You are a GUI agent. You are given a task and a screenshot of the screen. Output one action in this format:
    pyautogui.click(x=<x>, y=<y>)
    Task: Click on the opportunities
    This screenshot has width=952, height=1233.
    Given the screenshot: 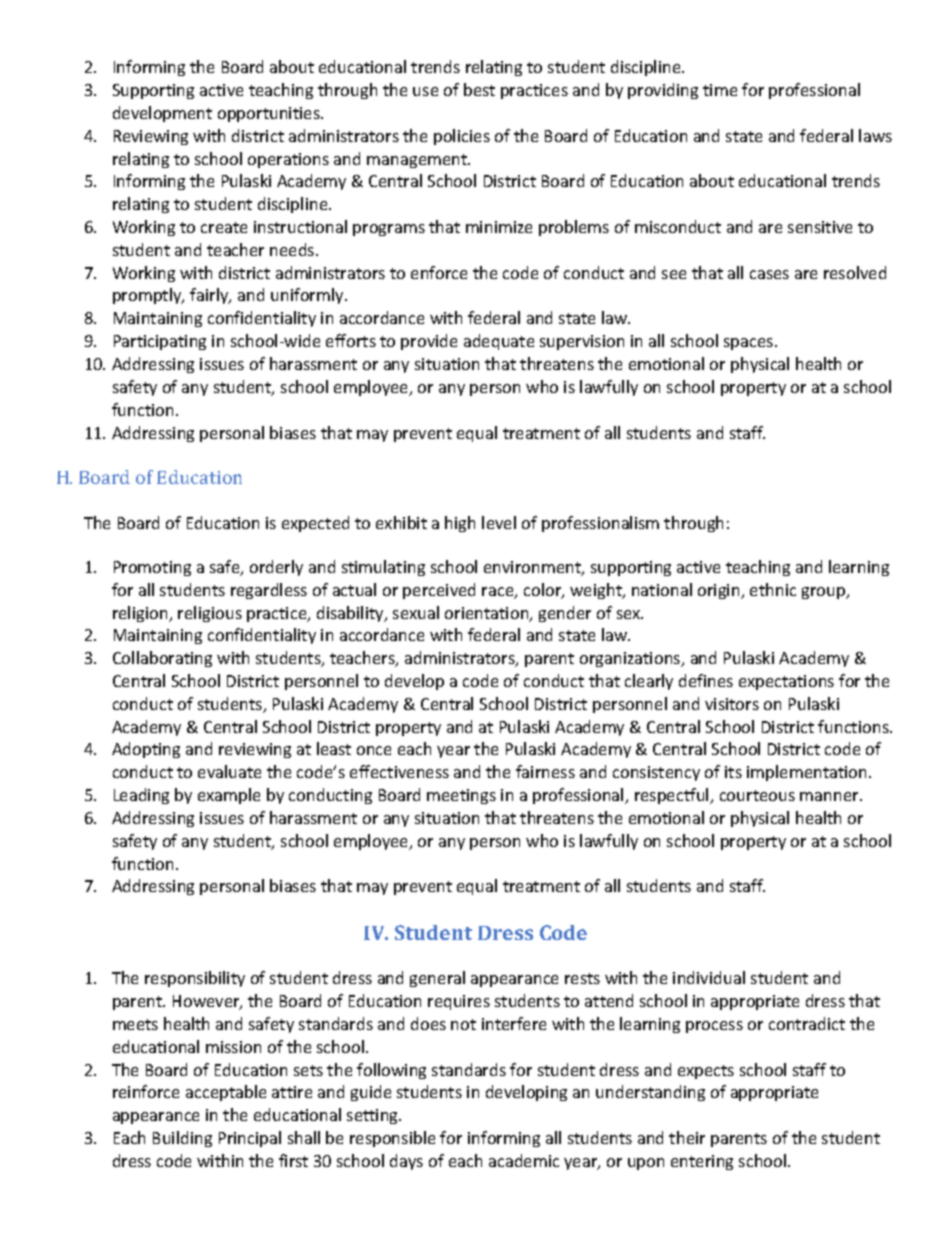 What is the action you would take?
    pyautogui.click(x=270, y=114)
